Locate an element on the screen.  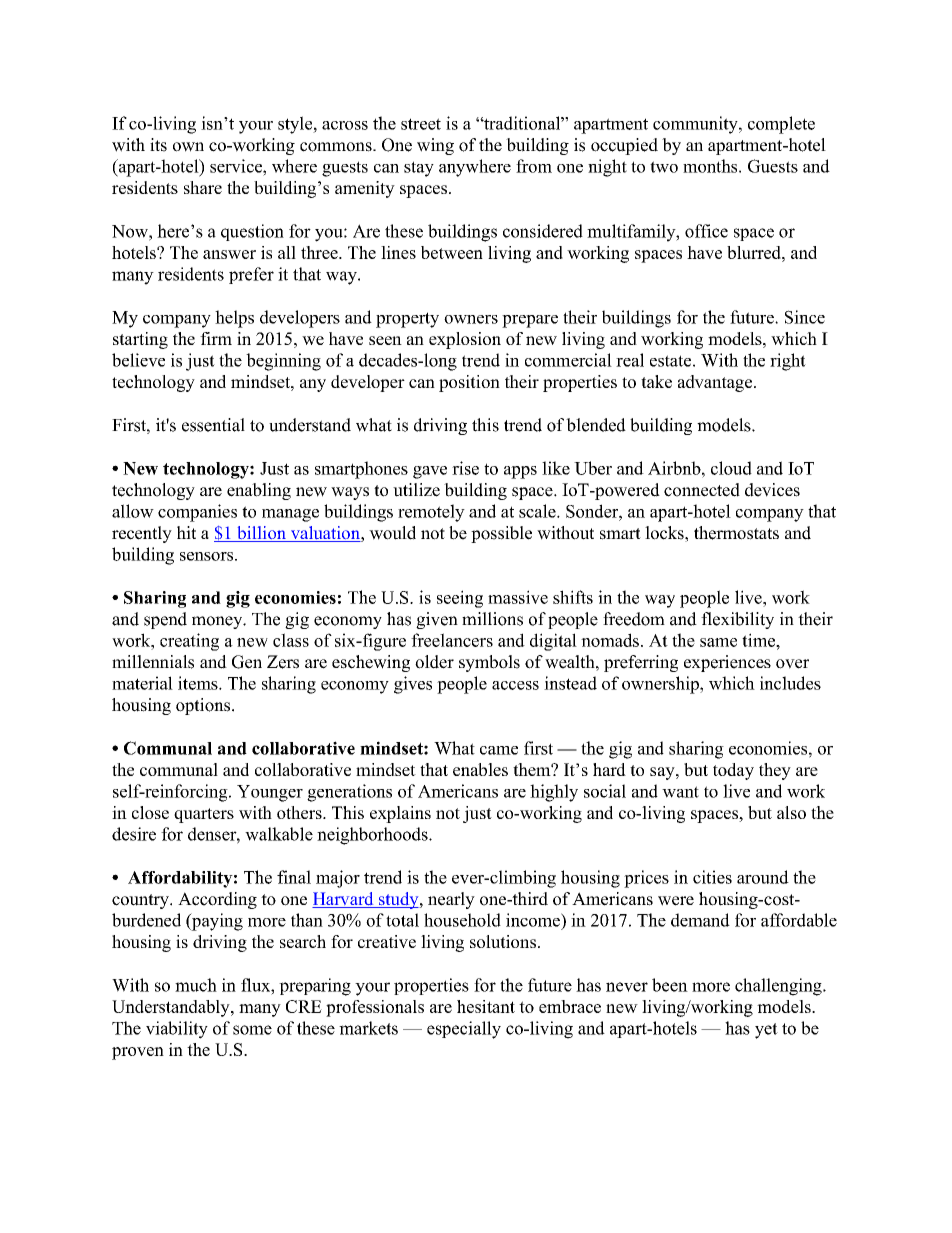
connected is located at coordinates (702, 490).
